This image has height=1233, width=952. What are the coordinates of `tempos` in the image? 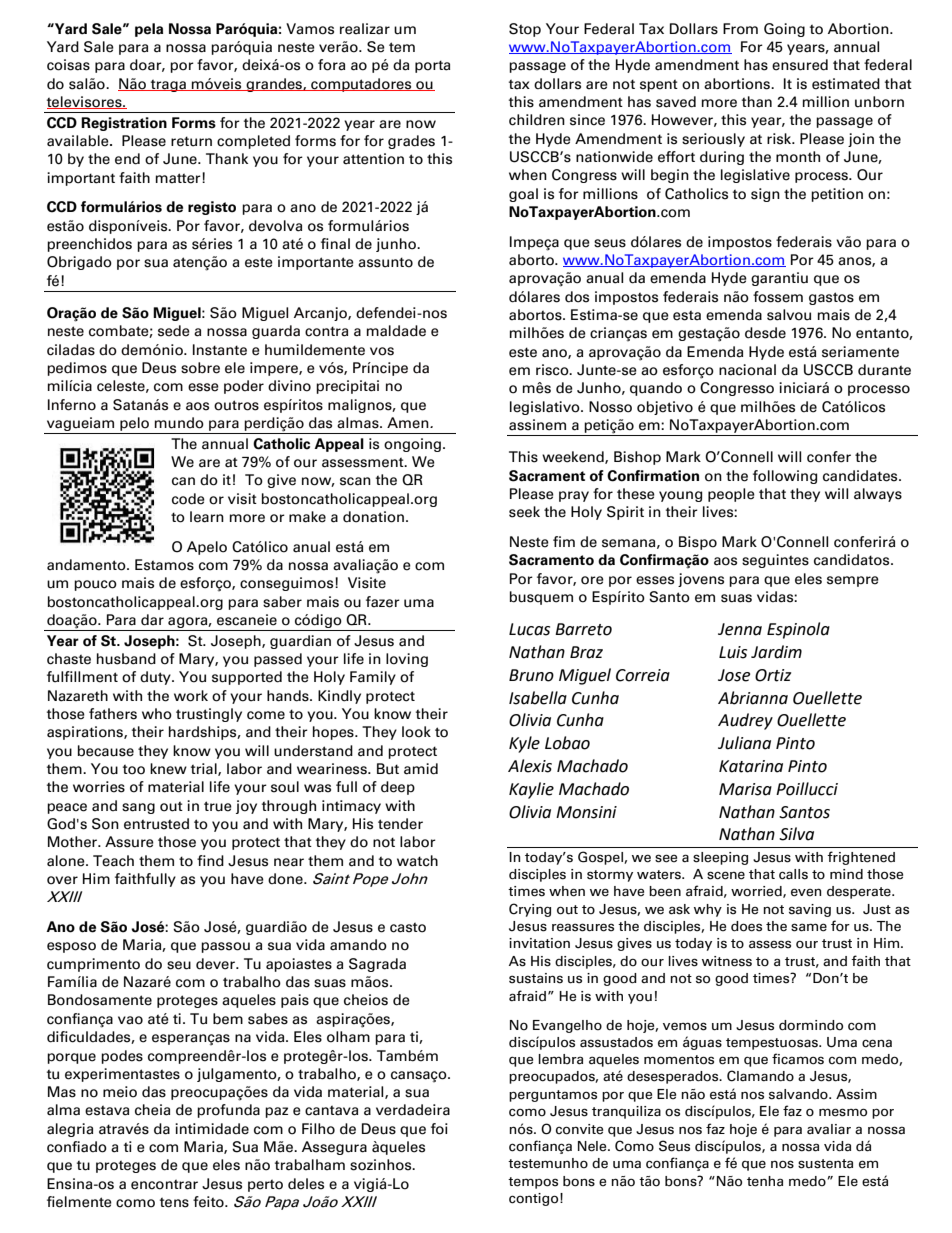 It's located at (533, 1183).
